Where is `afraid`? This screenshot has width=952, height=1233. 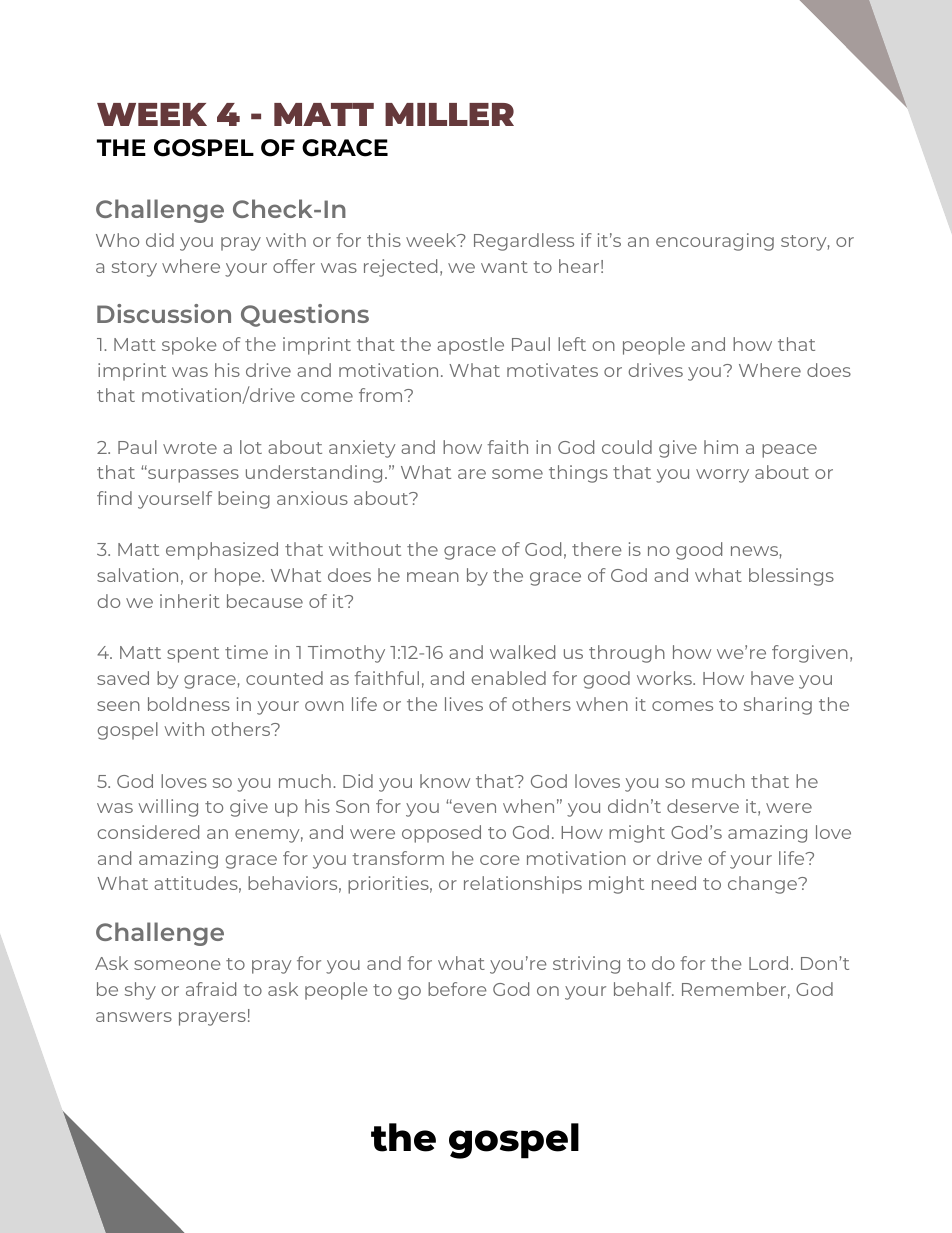
afraid is located at coordinates (211, 989).
